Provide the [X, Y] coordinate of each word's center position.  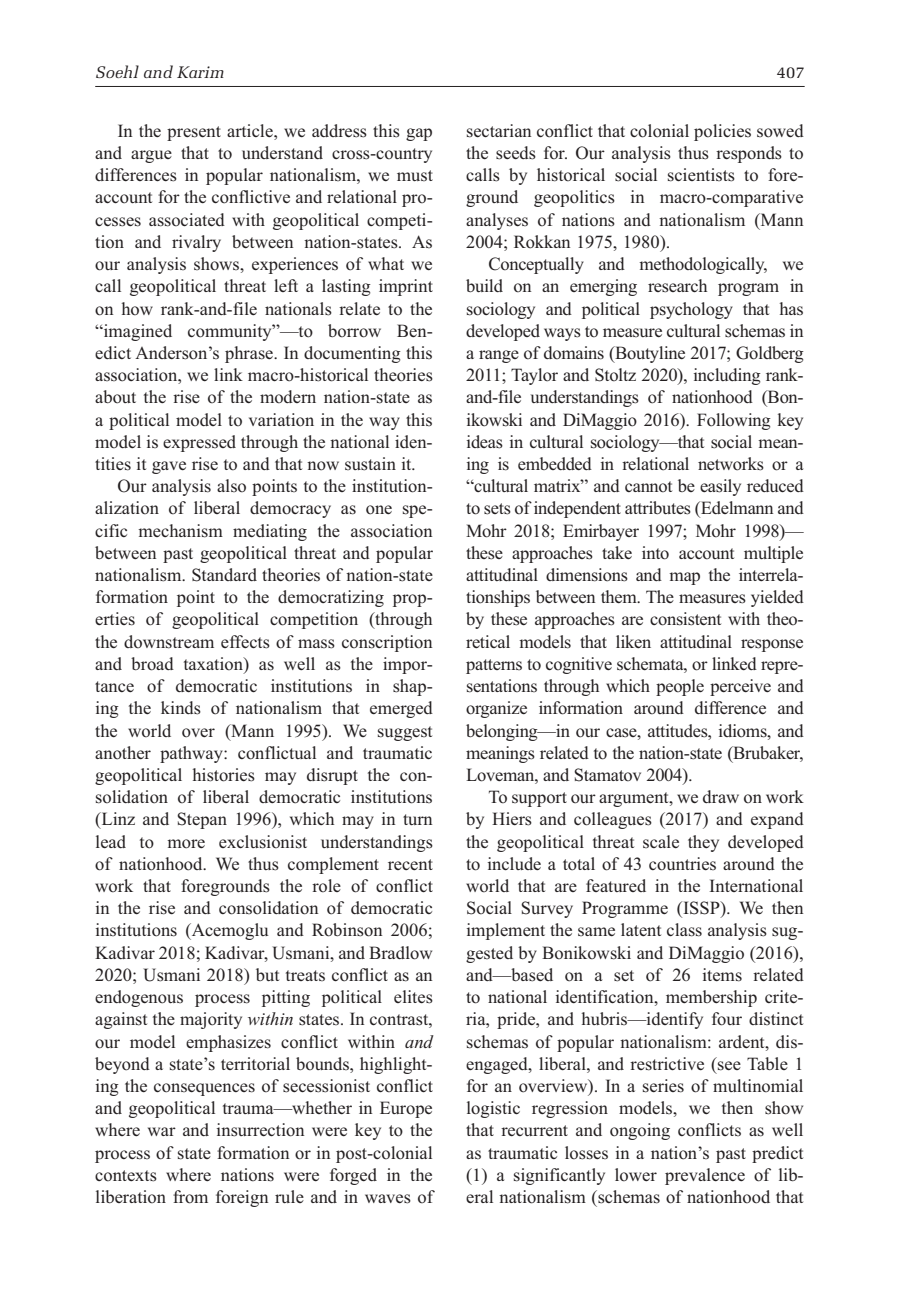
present [194, 133]
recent [410, 864]
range [499, 356]
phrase [250, 354]
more [186, 844]
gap [419, 134]
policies [722, 132]
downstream [169, 642]
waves [388, 1199]
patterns [494, 666]
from [190, 1197]
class [684, 930]
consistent [685, 619]
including [727, 376]
